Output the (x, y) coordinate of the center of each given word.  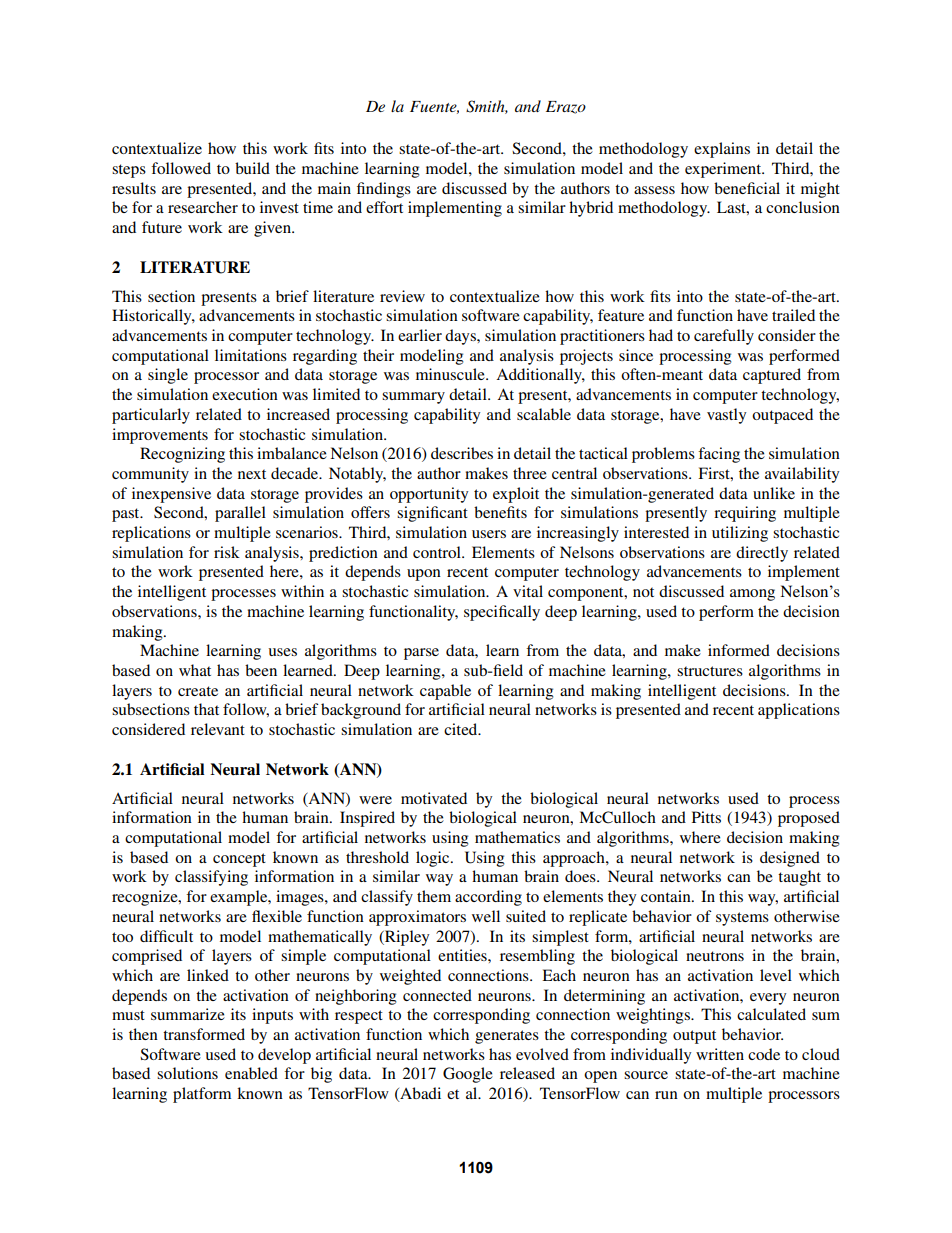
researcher (203, 207)
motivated (434, 798)
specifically (502, 613)
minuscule (451, 374)
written (720, 1054)
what (195, 670)
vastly (726, 416)
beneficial (747, 188)
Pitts (706, 817)
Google (468, 1075)
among (752, 595)
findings (384, 190)
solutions (187, 1073)
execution (245, 394)
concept (239, 860)
